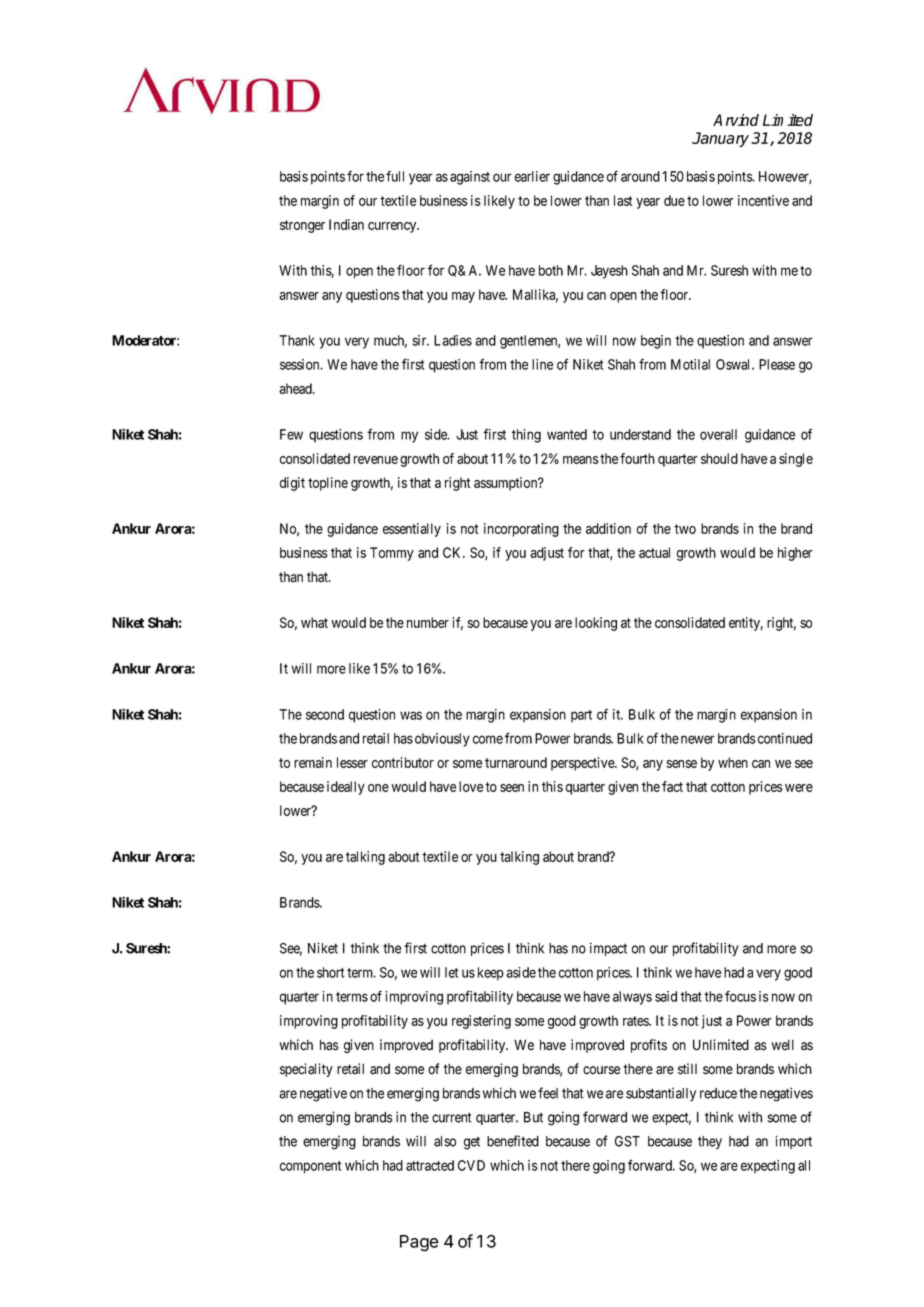 This screenshot has height=1307, width=924. What do you see at coordinates (395, 176) in the screenshot?
I see `full` at bounding box center [395, 176].
